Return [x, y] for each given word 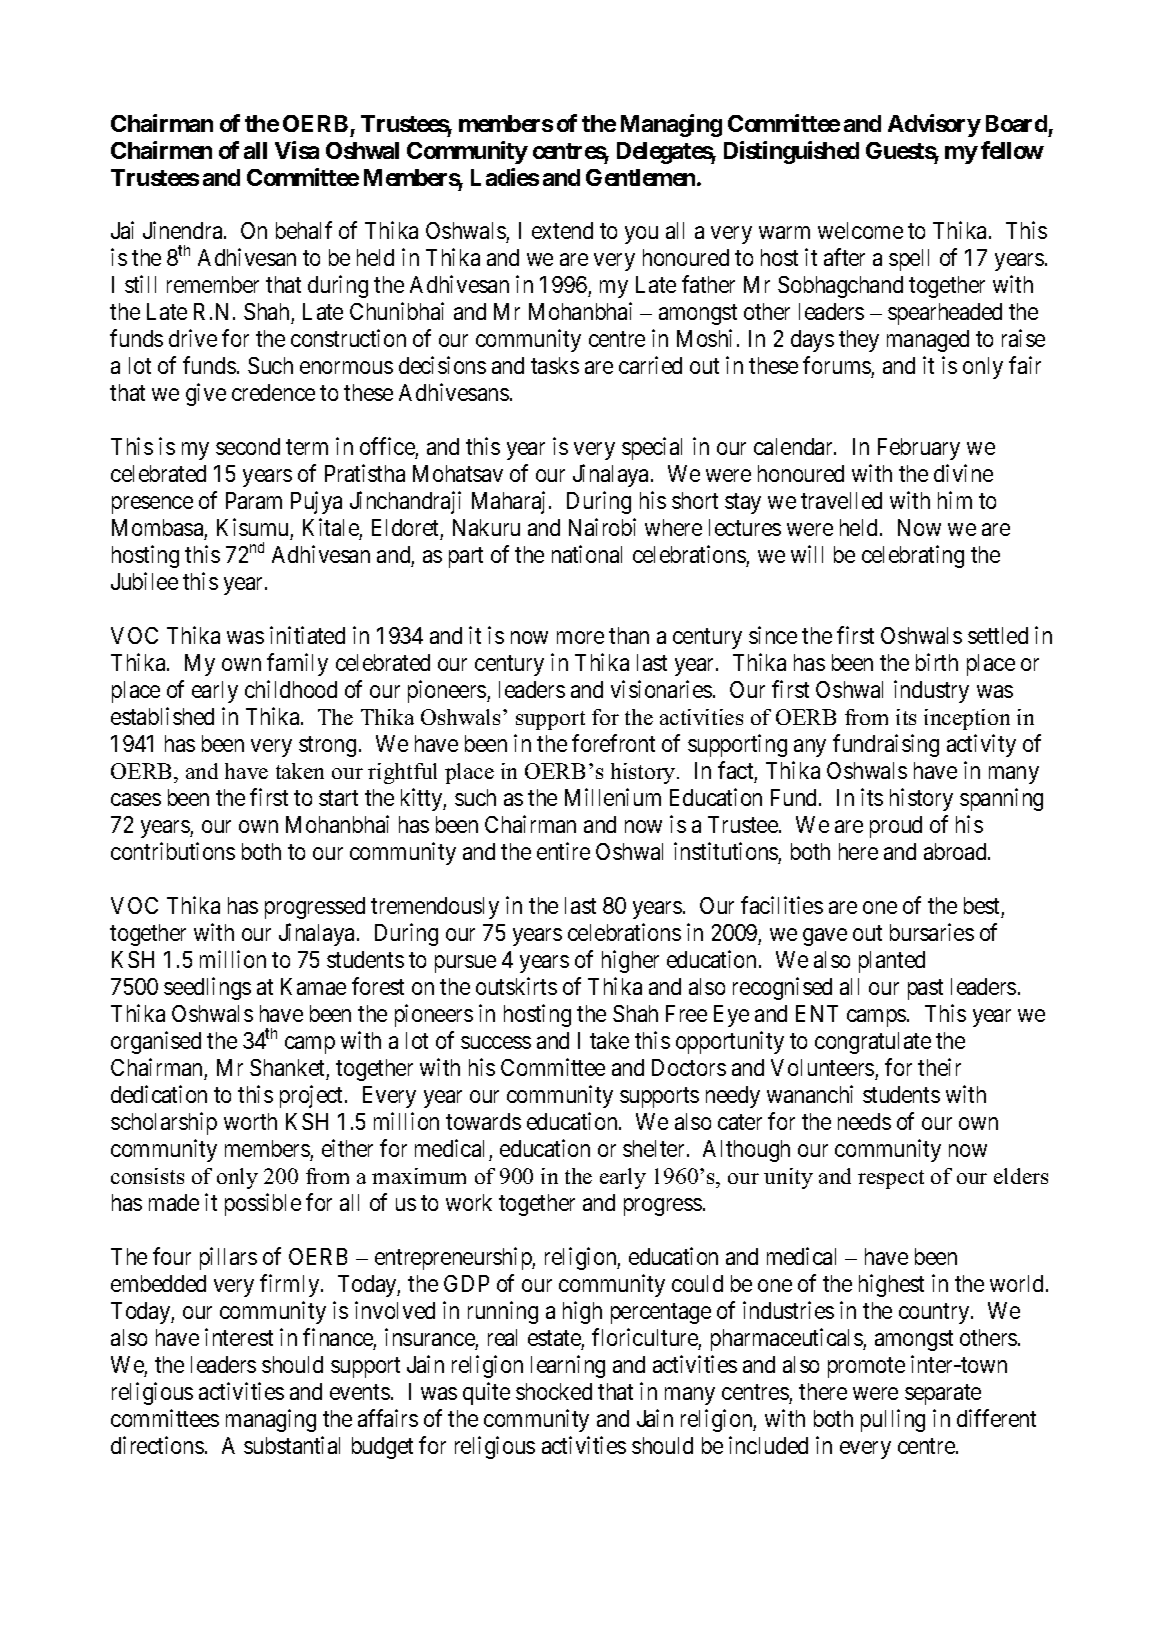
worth [250, 1121]
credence [273, 392]
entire [563, 851]
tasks [555, 365]
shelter [655, 1148]
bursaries [932, 932]
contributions [173, 851]
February [919, 449]
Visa [297, 150]
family [297, 664]
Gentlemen [642, 177]
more [580, 638]
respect [891, 1179]
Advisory [934, 125]
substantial [292, 1445]
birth [937, 662]
